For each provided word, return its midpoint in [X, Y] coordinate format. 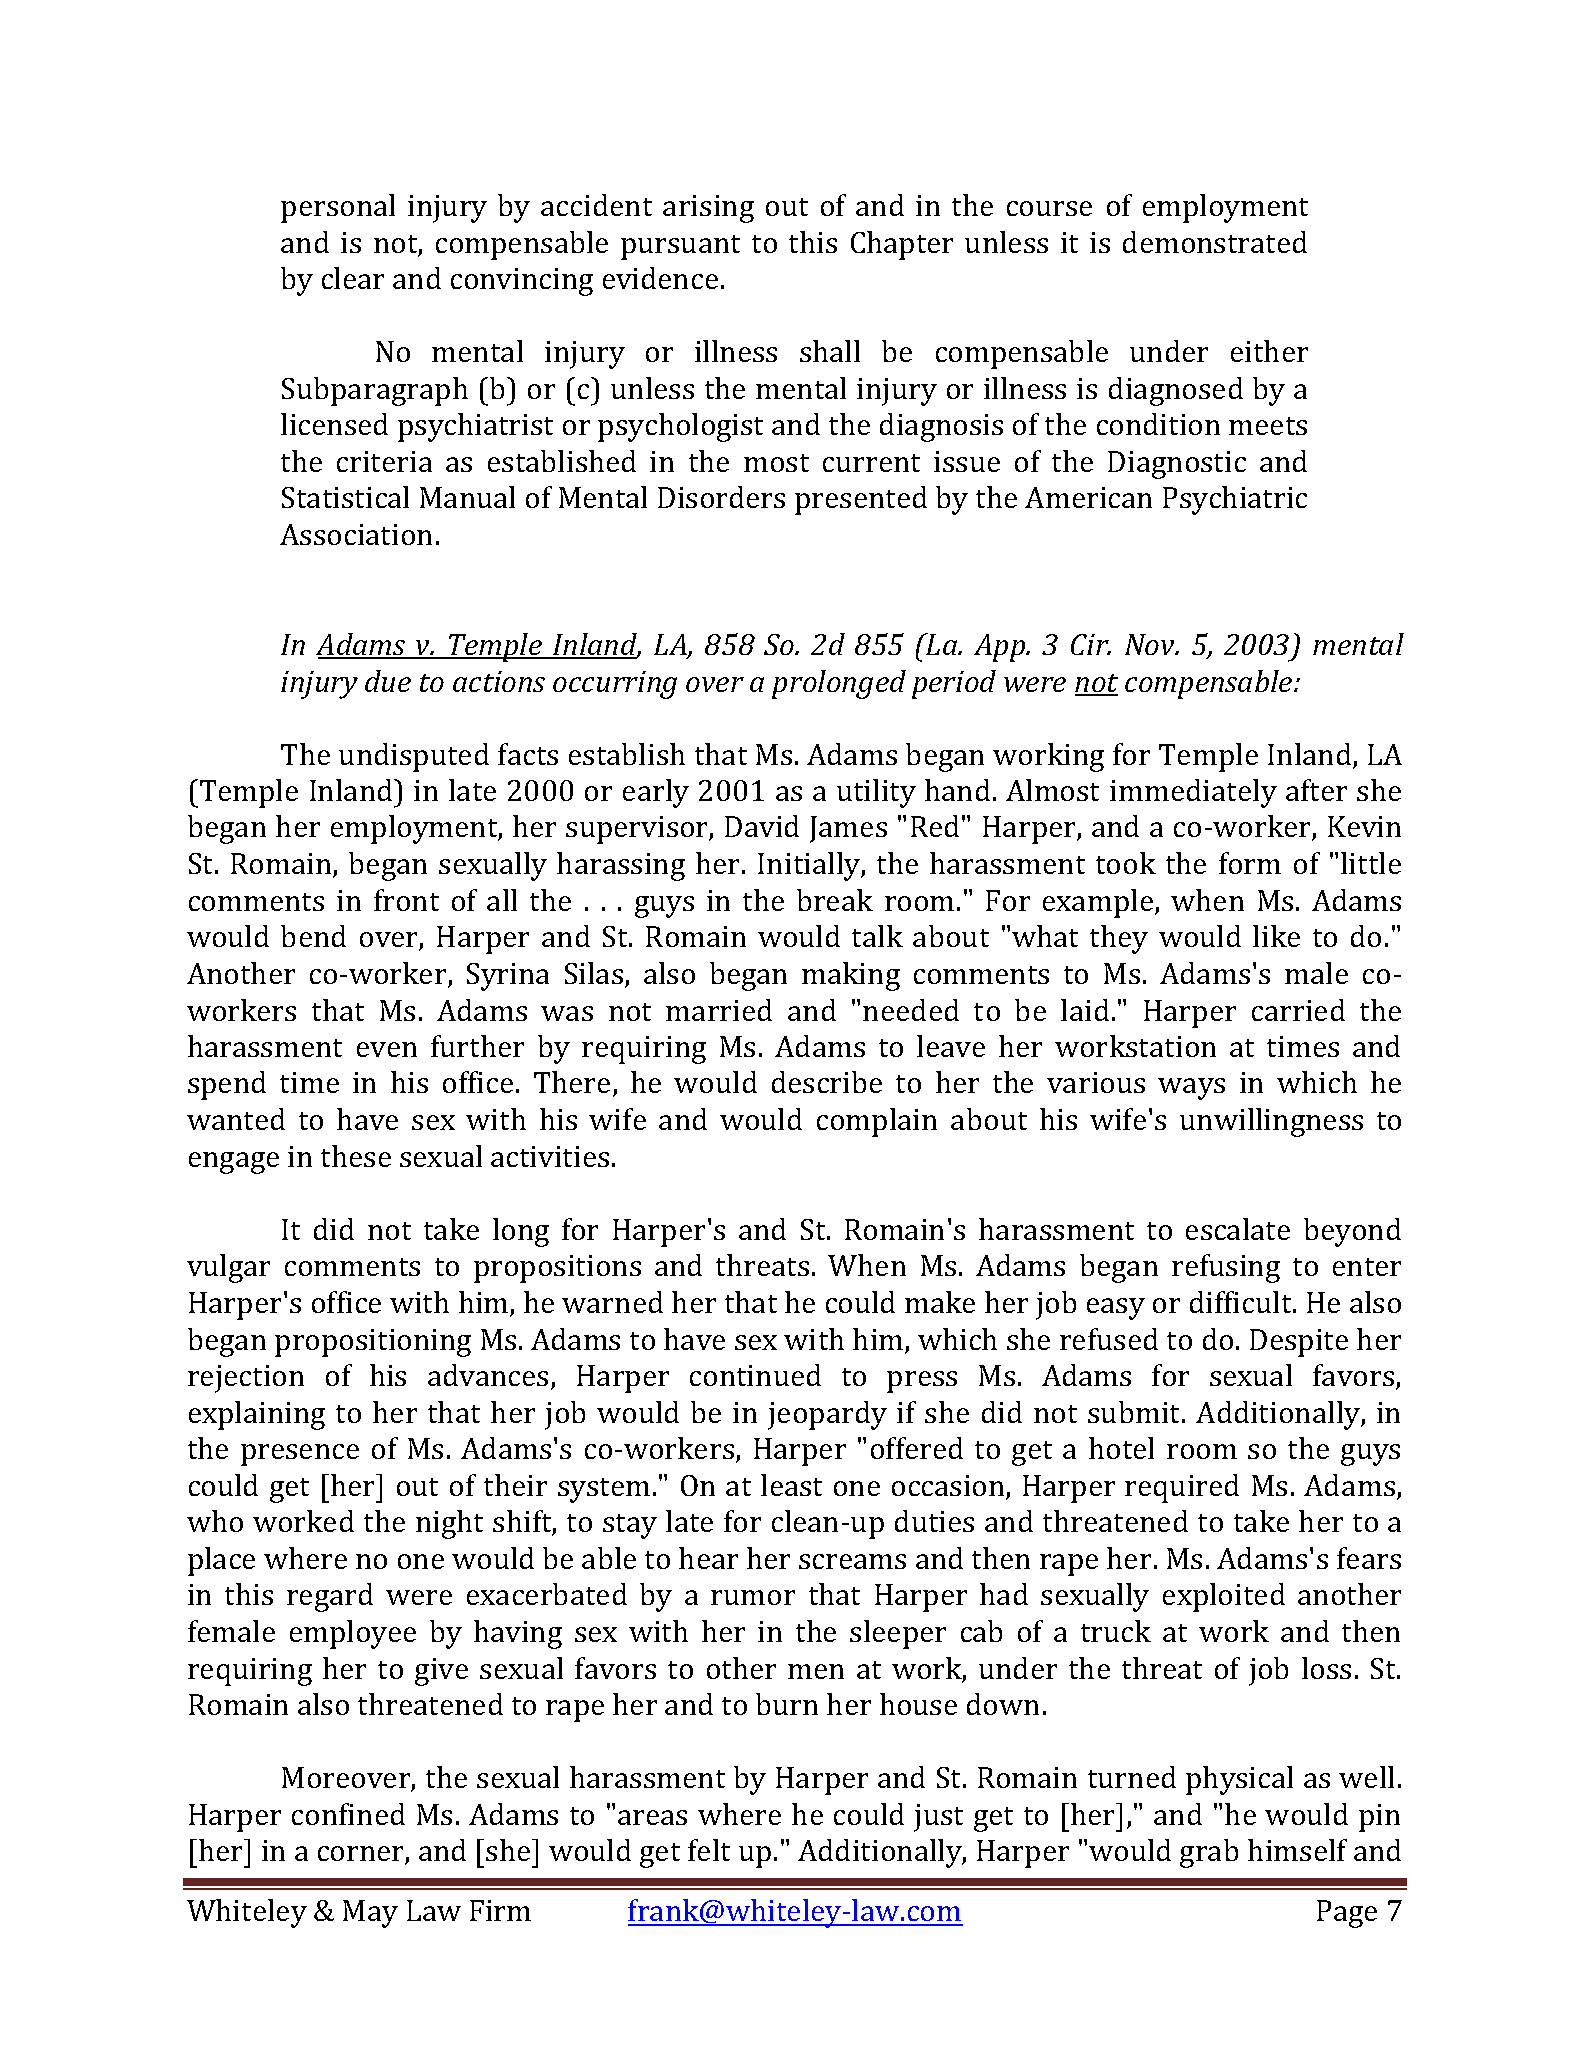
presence [300, 1455]
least [791, 1485]
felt [709, 1850]
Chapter [902, 245]
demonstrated [1215, 242]
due [388, 681]
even [387, 1049]
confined [348, 1814]
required [1182, 1488]
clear [353, 278]
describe [827, 1082]
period [954, 684]
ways [1191, 1089]
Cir [1091, 644]
